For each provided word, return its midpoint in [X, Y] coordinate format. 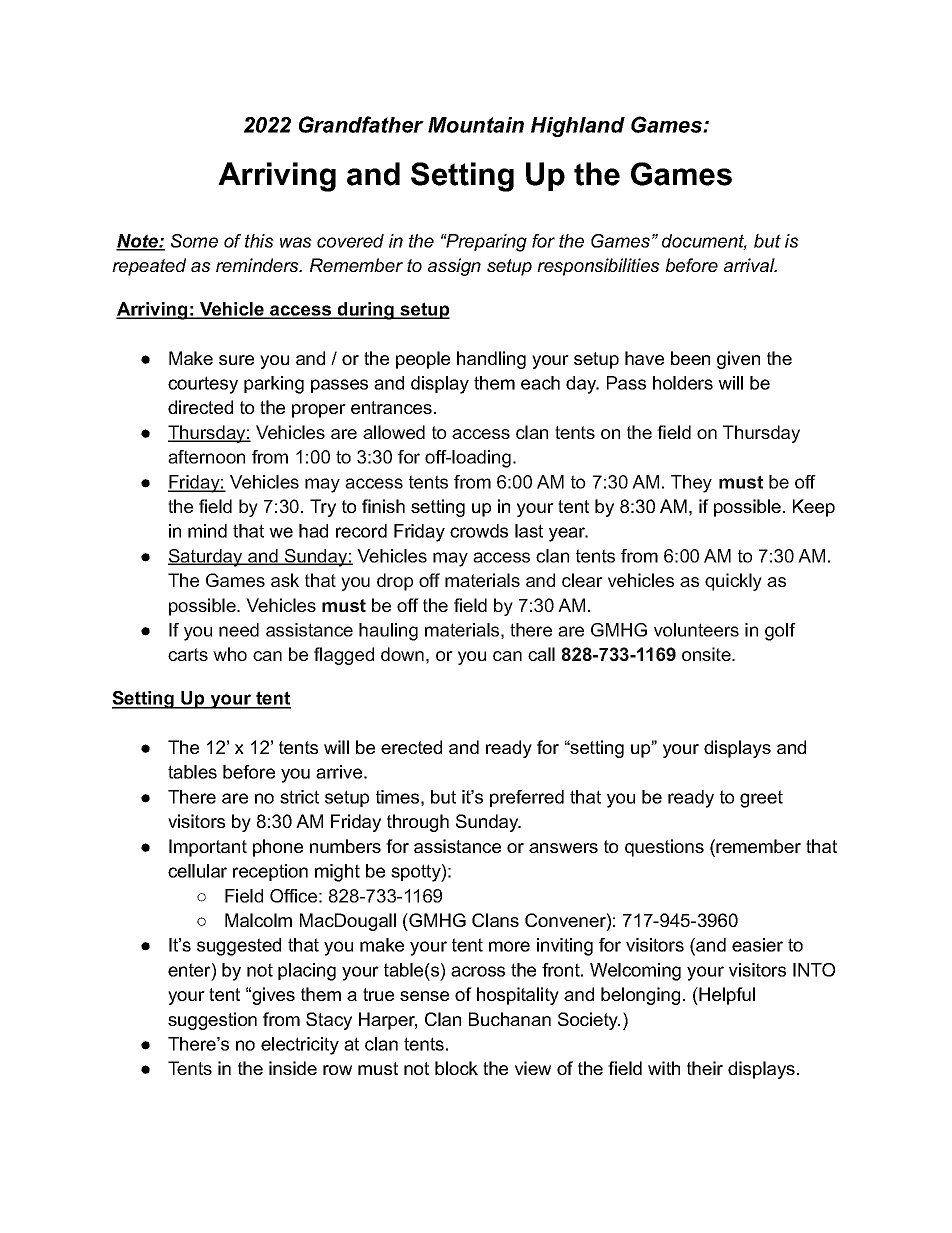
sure [236, 360]
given [738, 360]
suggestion [212, 1021]
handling [491, 360]
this [259, 241]
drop [395, 582]
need [239, 630]
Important [208, 848]
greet [761, 799]
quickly [733, 582]
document [704, 242]
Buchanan [510, 1019]
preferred [527, 798]
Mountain [476, 125]
